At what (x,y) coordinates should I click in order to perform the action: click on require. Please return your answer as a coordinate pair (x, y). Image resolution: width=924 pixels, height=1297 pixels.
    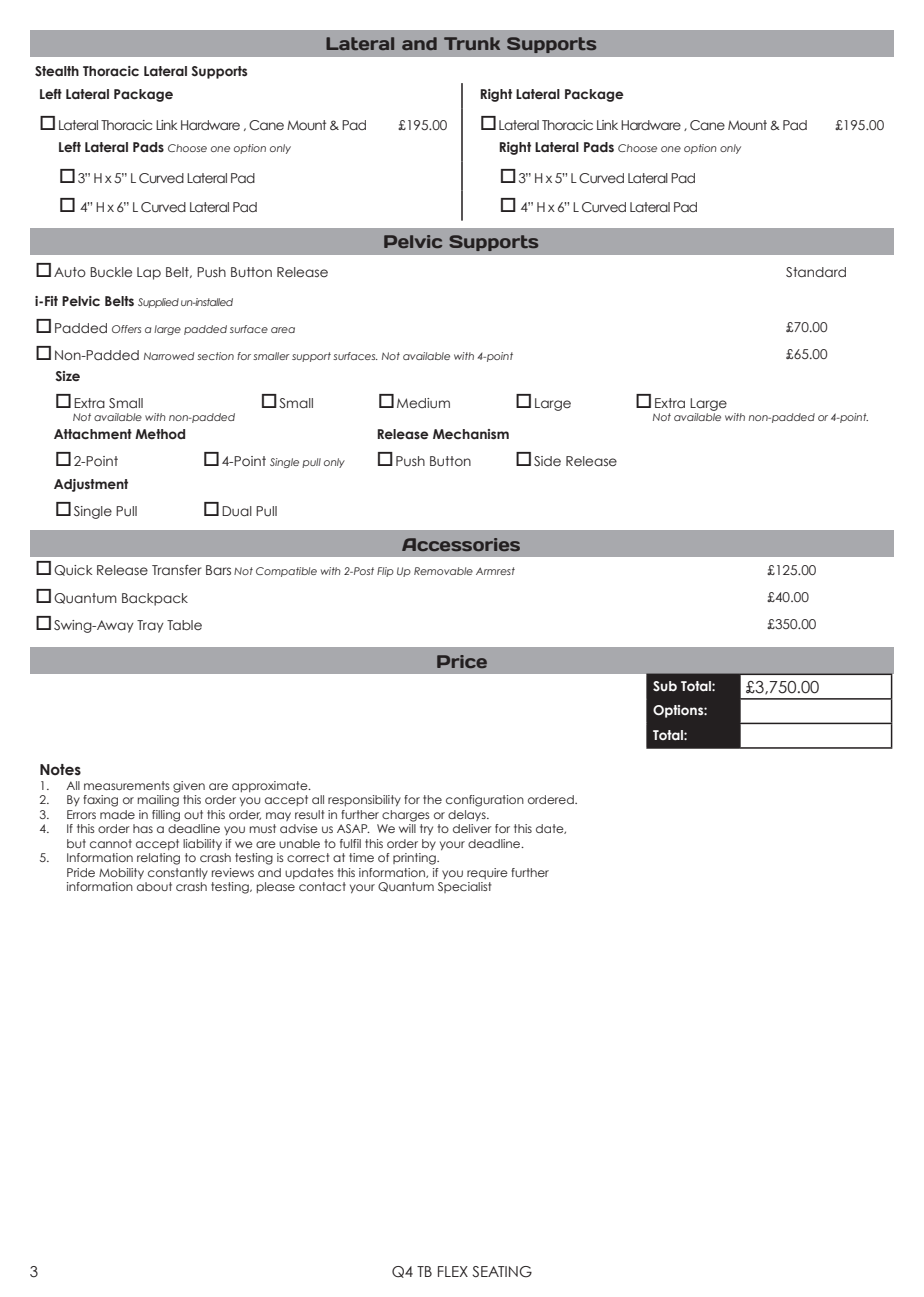
    Looking at the image, I should click on (487, 873).
